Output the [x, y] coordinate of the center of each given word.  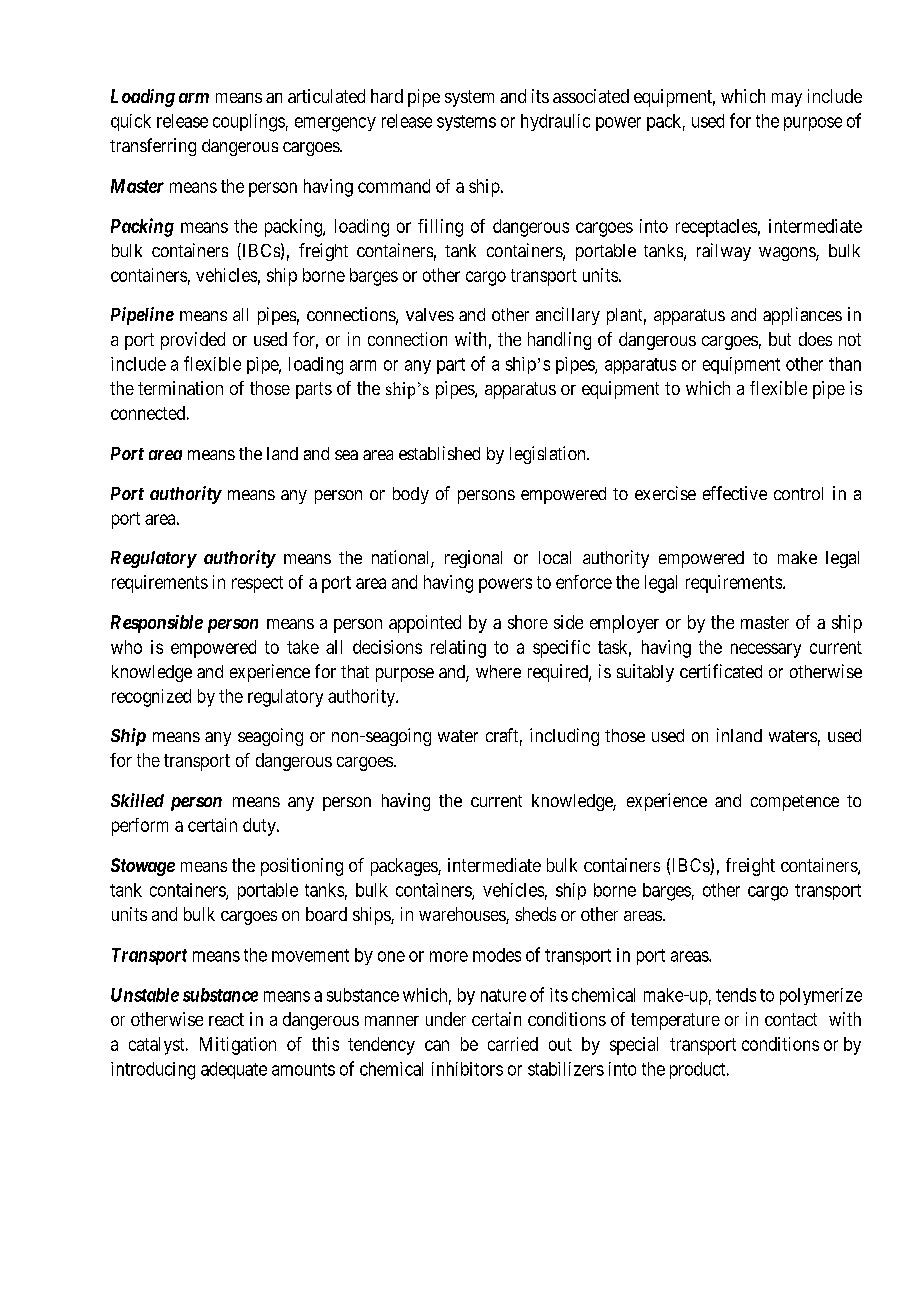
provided [193, 341]
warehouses [463, 915]
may [787, 100]
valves [430, 314]
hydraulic [555, 122]
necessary [766, 650]
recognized [151, 698]
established [439, 453]
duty [260, 827]
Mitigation [238, 1046]
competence [795, 803]
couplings [249, 123]
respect [257, 584]
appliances [802, 316]
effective [735, 493]
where [498, 671]
